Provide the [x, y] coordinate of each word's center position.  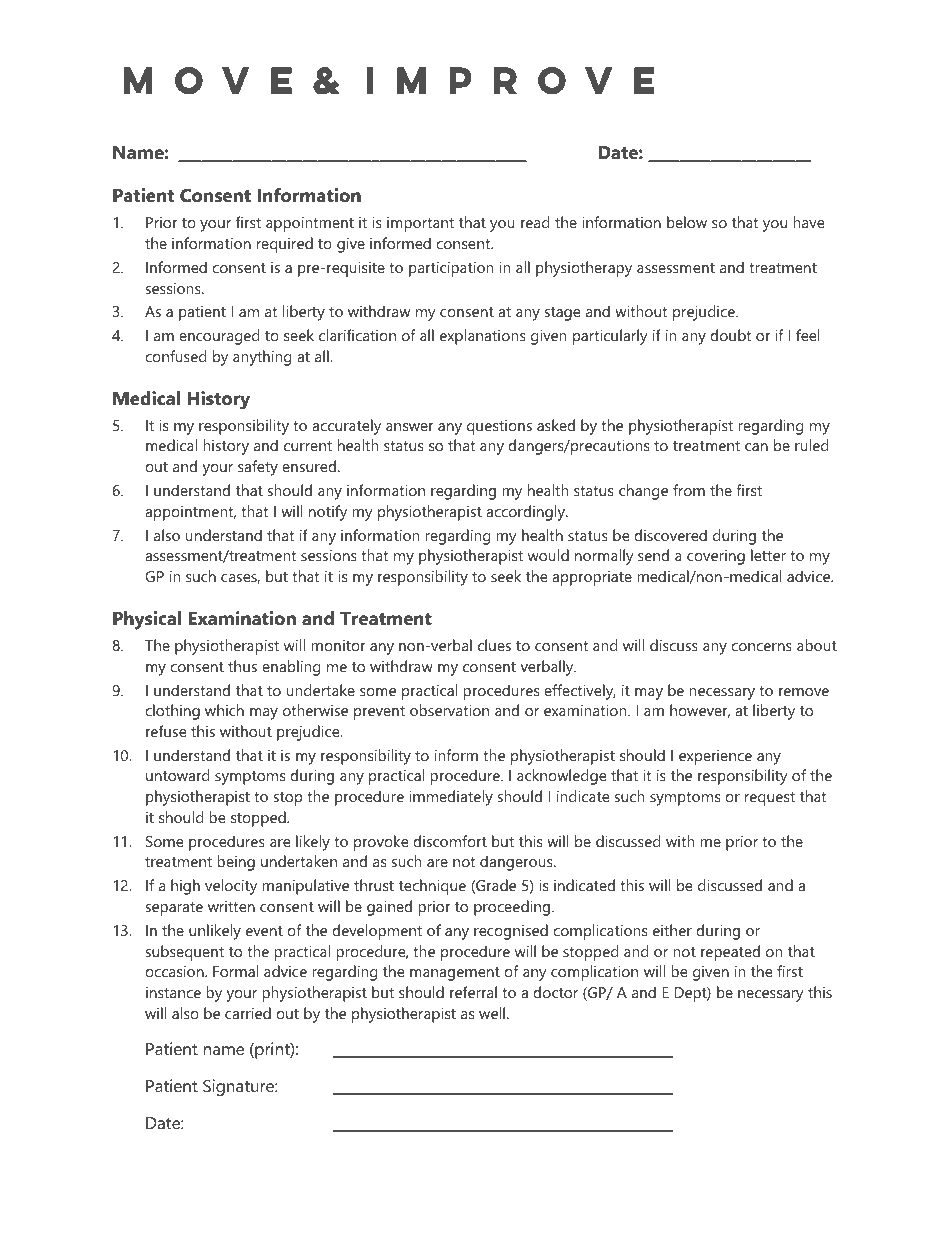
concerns [761, 647]
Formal [235, 971]
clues [494, 645]
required [285, 245]
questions [499, 427]
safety [258, 468]
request [770, 799]
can [756, 447]
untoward [177, 775]
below [687, 222]
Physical [147, 620]
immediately [451, 798]
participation [451, 269]
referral [473, 992]
